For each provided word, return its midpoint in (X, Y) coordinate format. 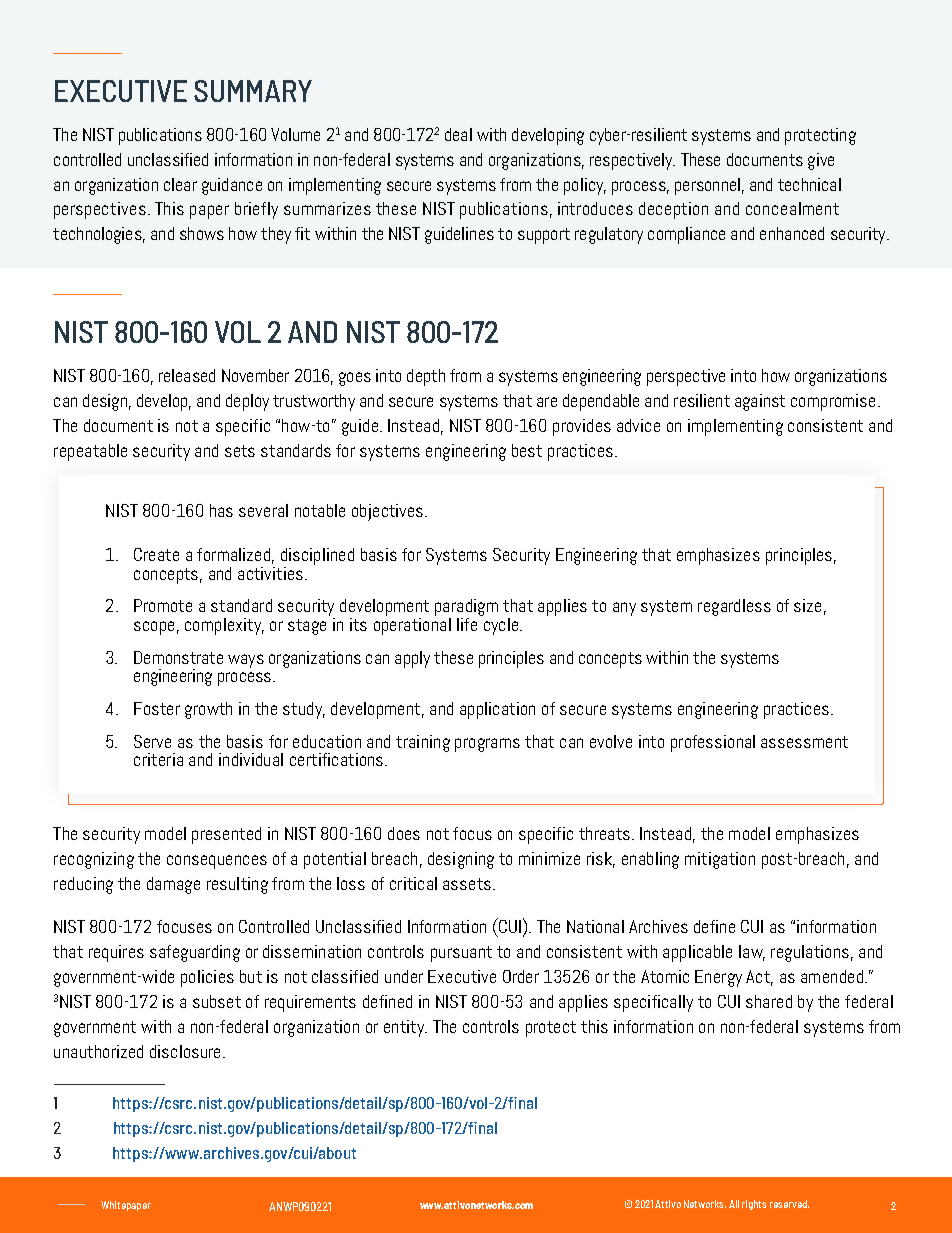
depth (426, 377)
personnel (707, 186)
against (760, 402)
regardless (734, 607)
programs (487, 745)
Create (156, 554)
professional (713, 743)
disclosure (185, 1051)
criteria (158, 759)
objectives (389, 512)
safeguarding (195, 953)
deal (458, 134)
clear (180, 184)
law (752, 953)
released (187, 375)
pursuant (461, 954)
